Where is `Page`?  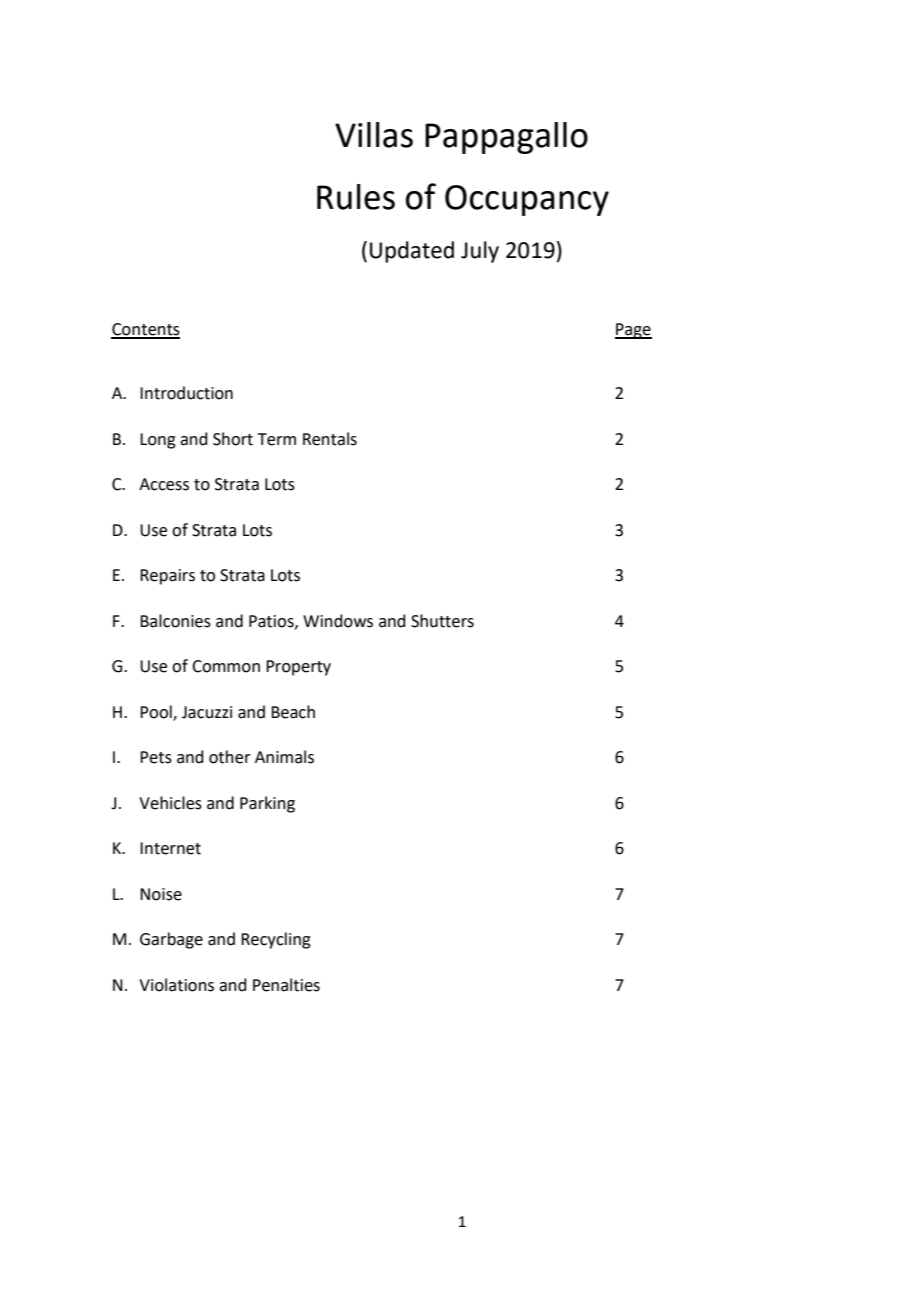
Page is located at coordinates (633, 331).
